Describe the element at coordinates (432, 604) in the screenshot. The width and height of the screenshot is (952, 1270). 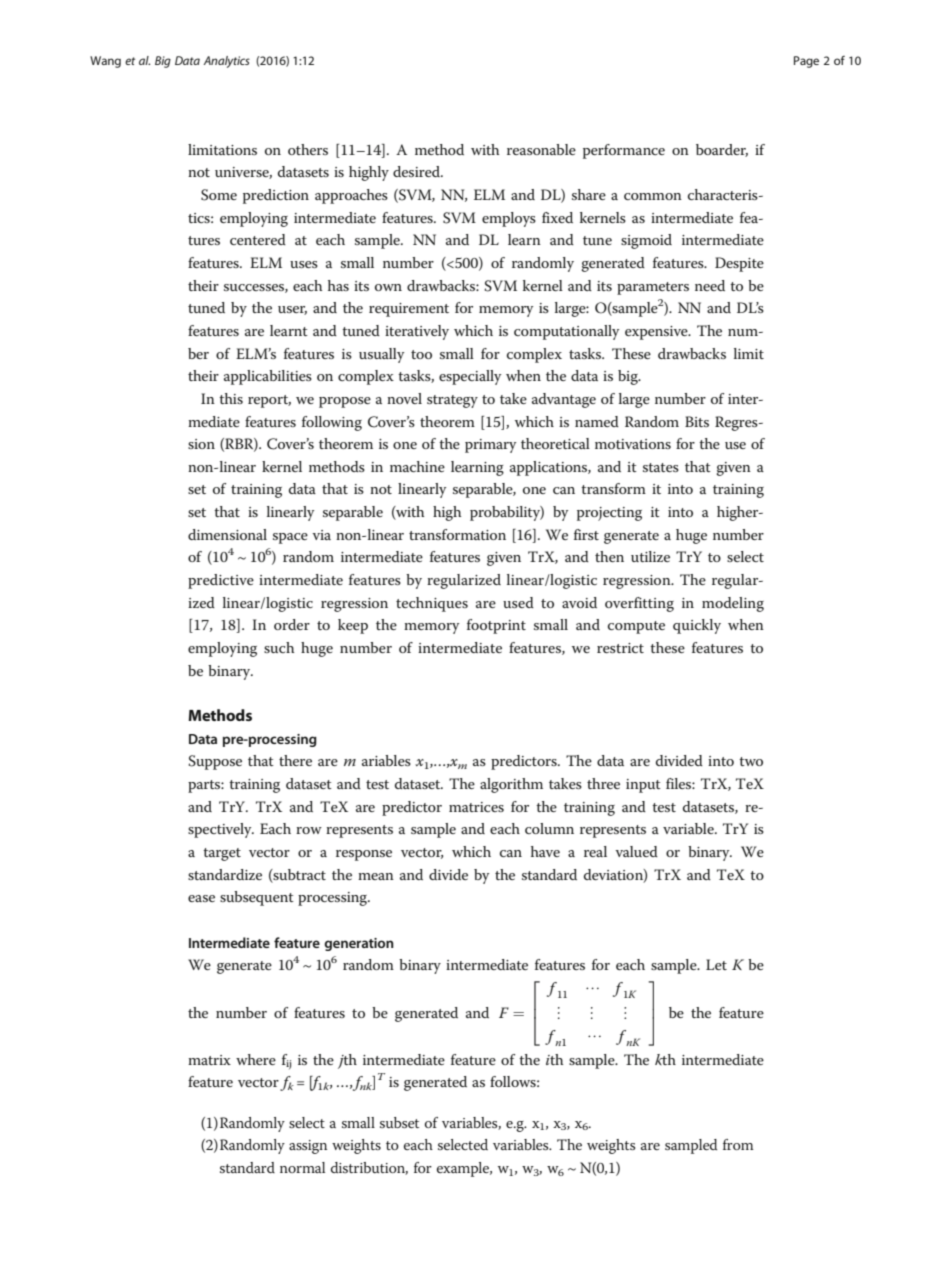
I see `techniques` at that location.
